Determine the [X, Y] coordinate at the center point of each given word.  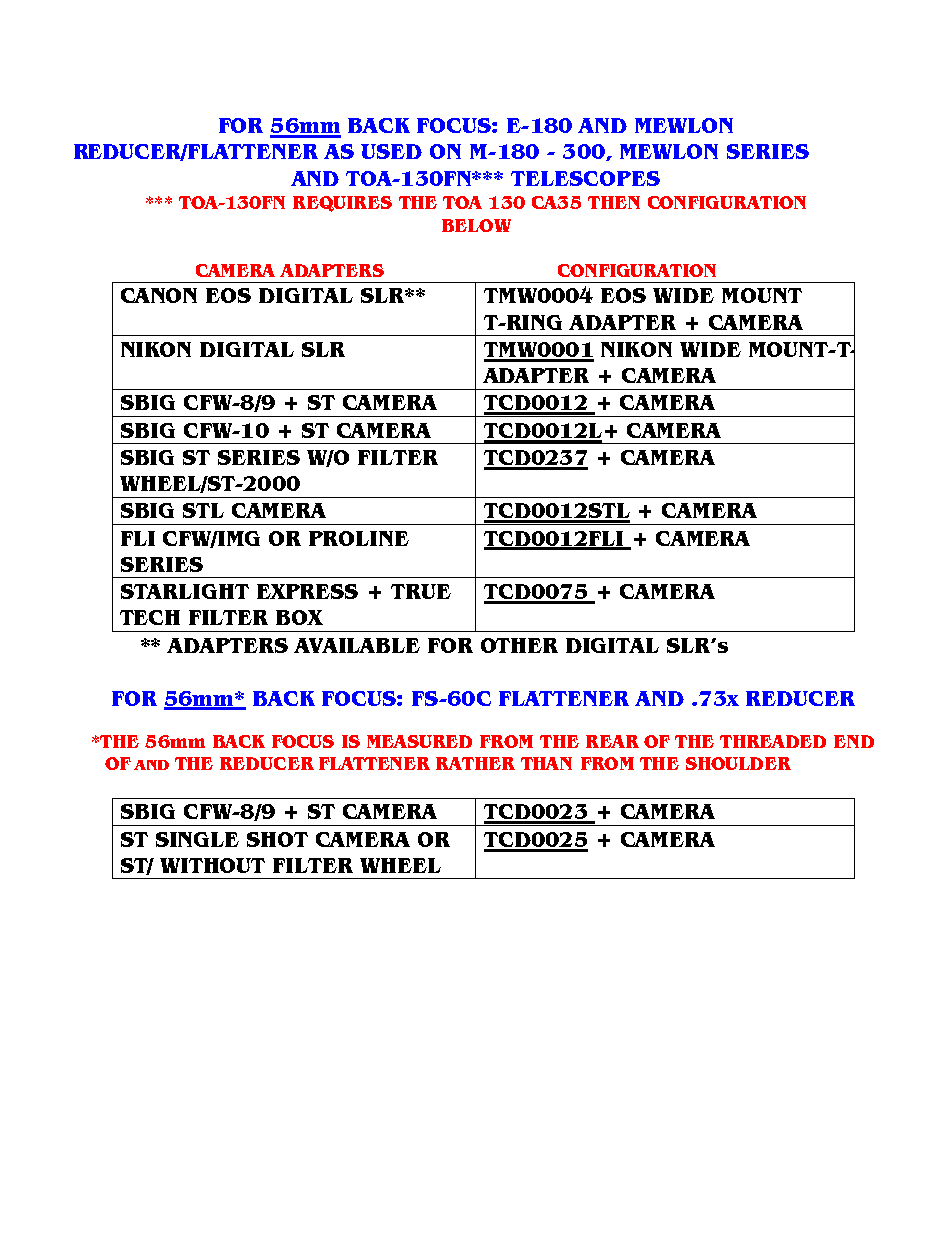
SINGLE [197, 839]
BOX [299, 617]
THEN [614, 202]
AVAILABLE [357, 645]
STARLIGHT [185, 591]
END [854, 741]
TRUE [421, 591]
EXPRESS [307, 591]
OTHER [519, 645]
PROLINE [359, 538]
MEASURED [419, 741]
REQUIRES [342, 204]
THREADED [773, 741]
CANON [159, 295]
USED [391, 151]
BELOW [476, 225]
